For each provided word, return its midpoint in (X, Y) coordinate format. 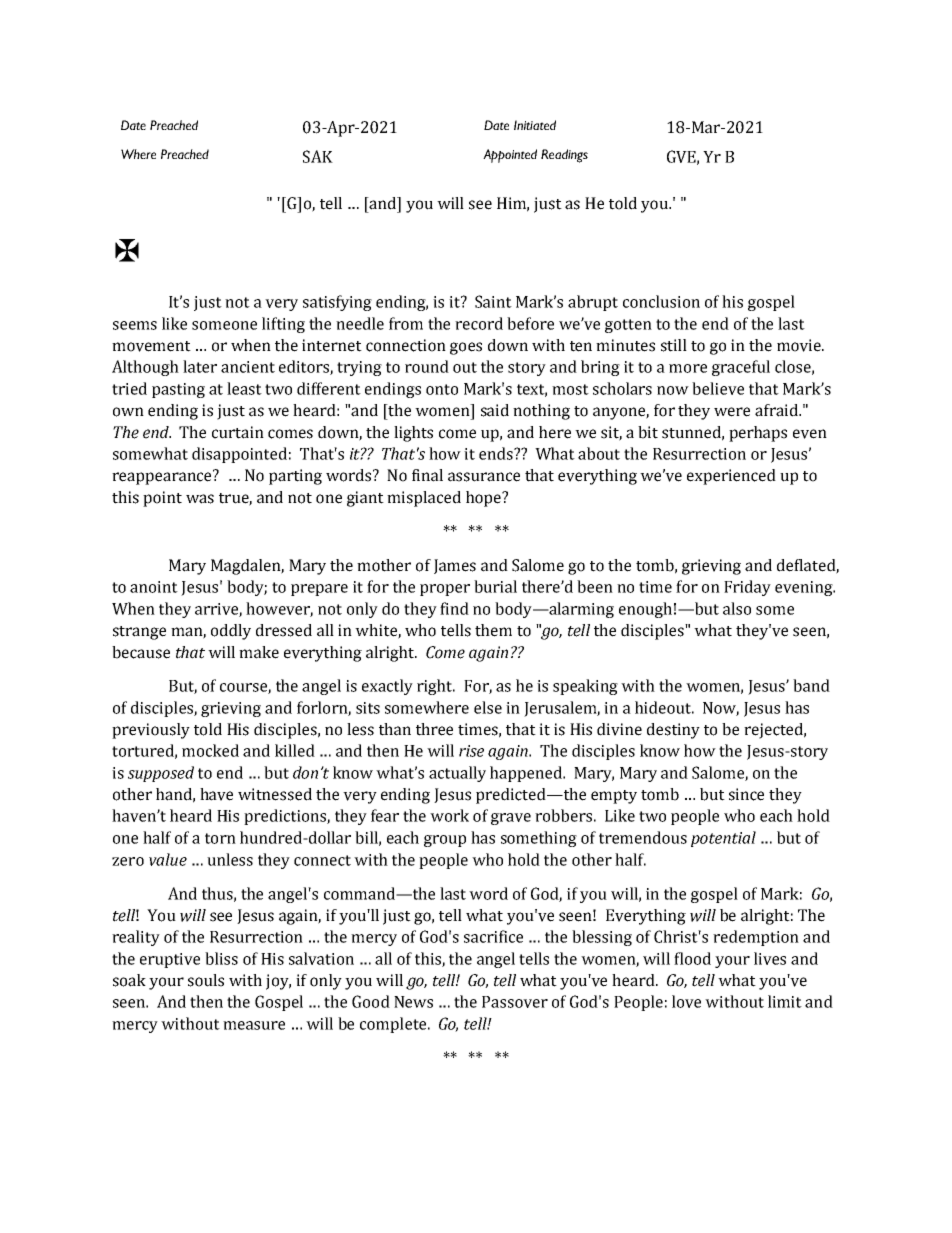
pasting (178, 390)
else (488, 707)
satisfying (337, 303)
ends (497, 453)
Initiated (535, 125)
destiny (673, 731)
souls (206, 980)
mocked (210, 750)
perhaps (758, 434)
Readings (564, 156)
